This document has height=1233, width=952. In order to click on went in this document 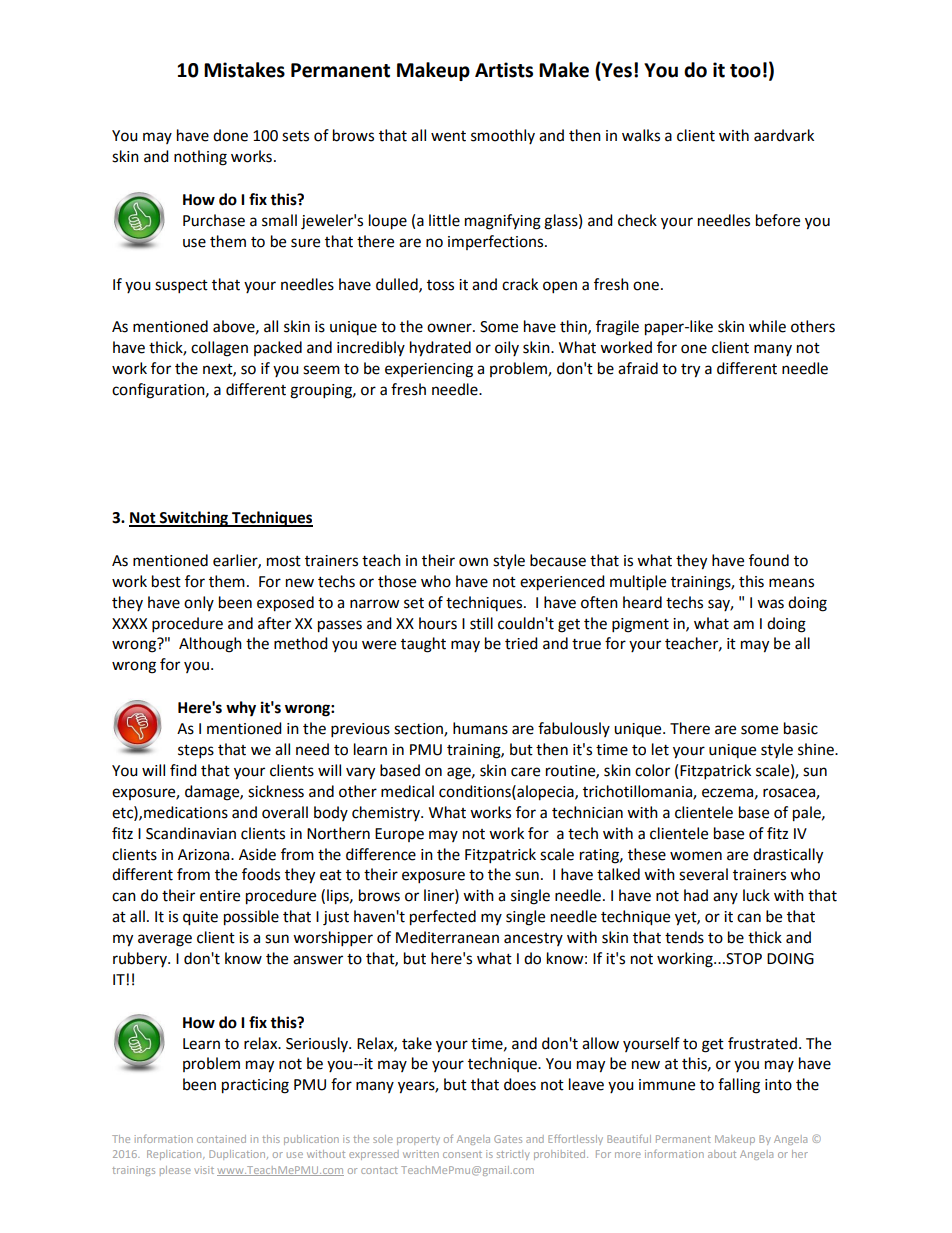, I will do `click(448, 136)`.
